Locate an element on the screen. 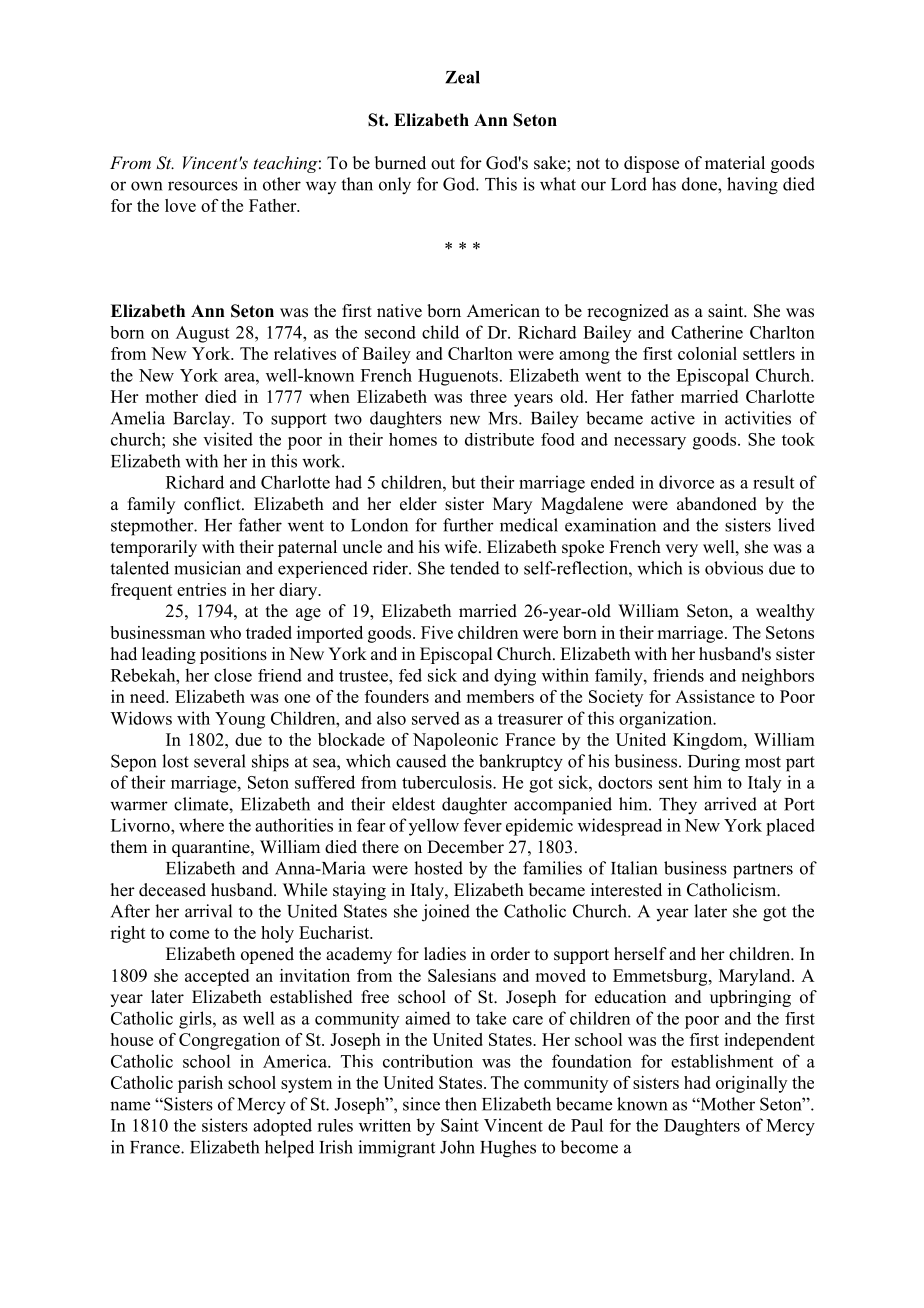 This screenshot has height=1308, width=924. Zeal is located at coordinates (462, 77).
